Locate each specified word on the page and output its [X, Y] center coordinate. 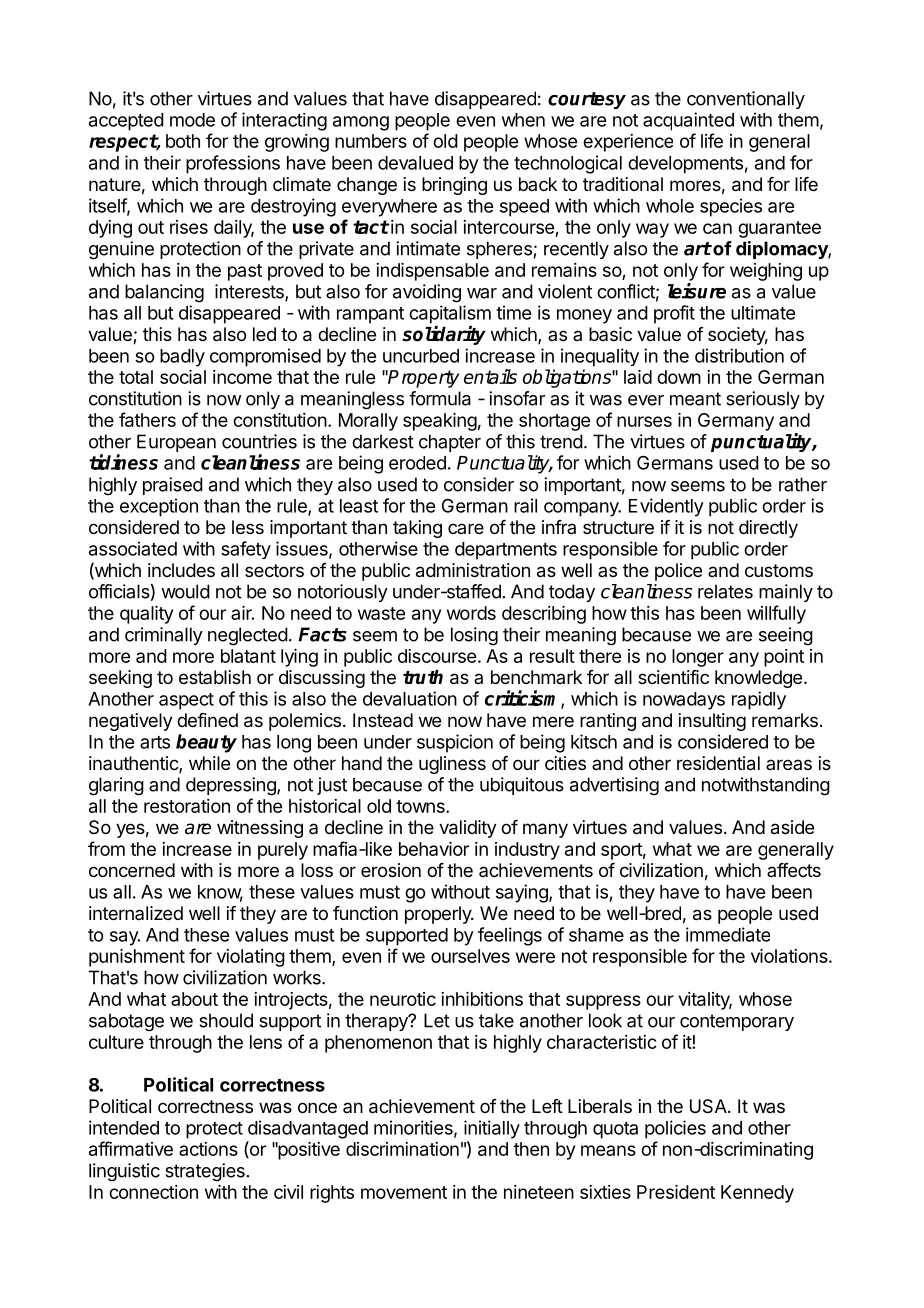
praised [173, 486]
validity [468, 829]
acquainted [688, 121]
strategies [205, 1172]
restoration [187, 806]
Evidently [666, 507]
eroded [417, 463]
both [183, 141]
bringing [454, 186]
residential [718, 763]
